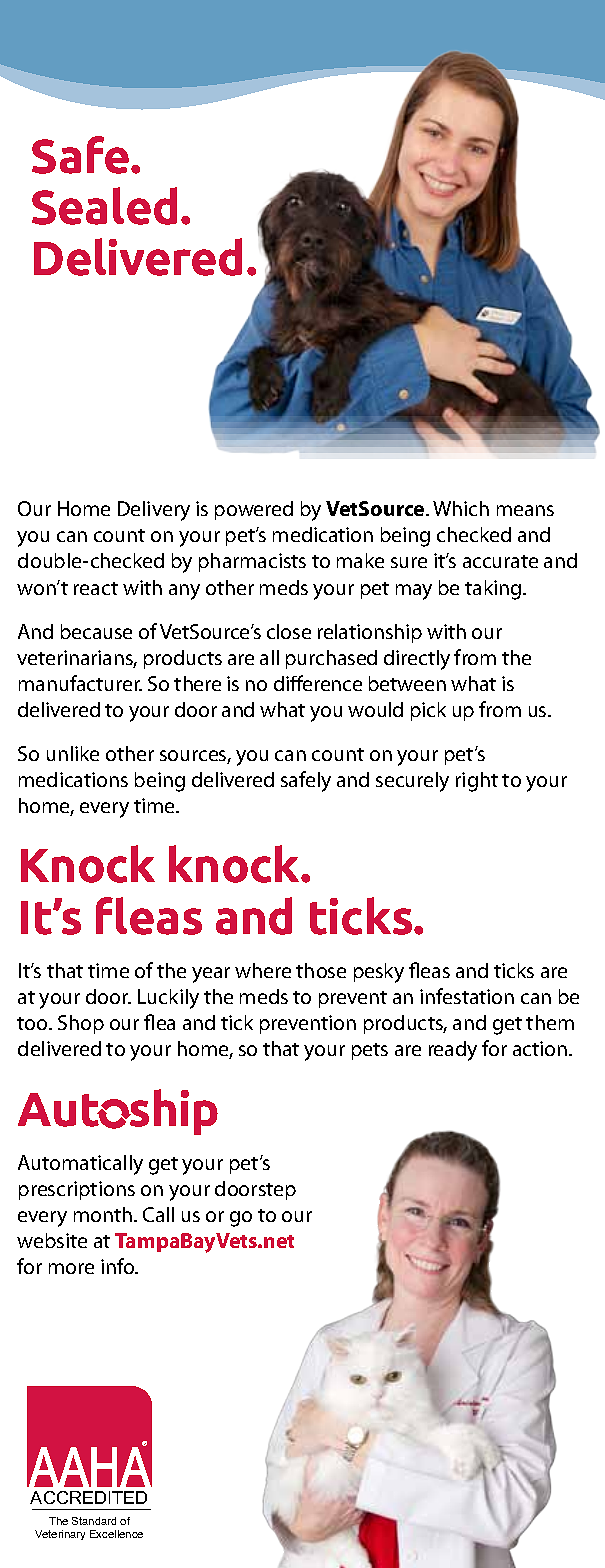 Image resolution: width=605 pixels, height=1568 pixels. What do you see at coordinates (104, 206) in the screenshot?
I see `Sealed` at bounding box center [104, 206].
